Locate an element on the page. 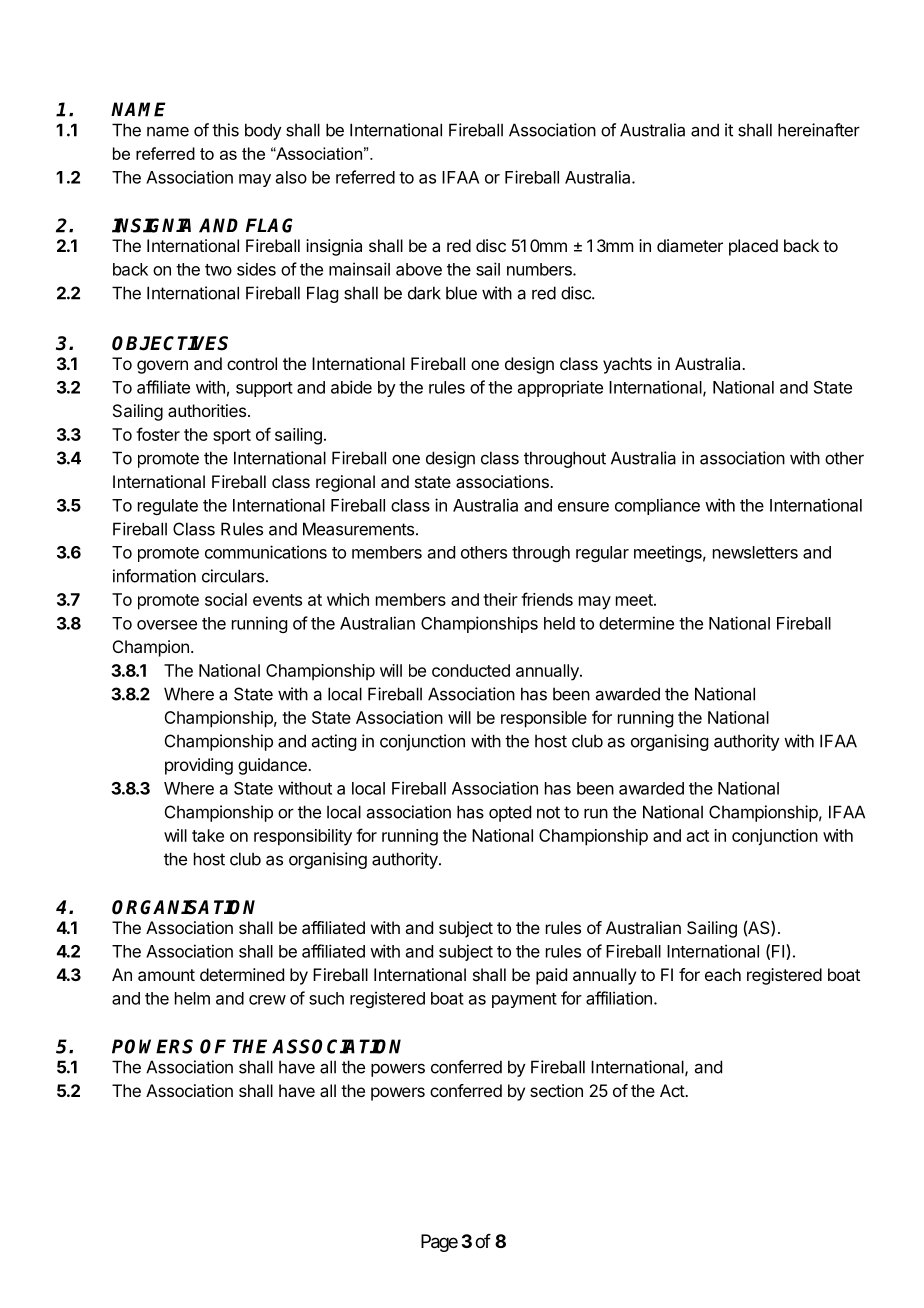 The width and height of the page is (924, 1308). their is located at coordinates (500, 599).
